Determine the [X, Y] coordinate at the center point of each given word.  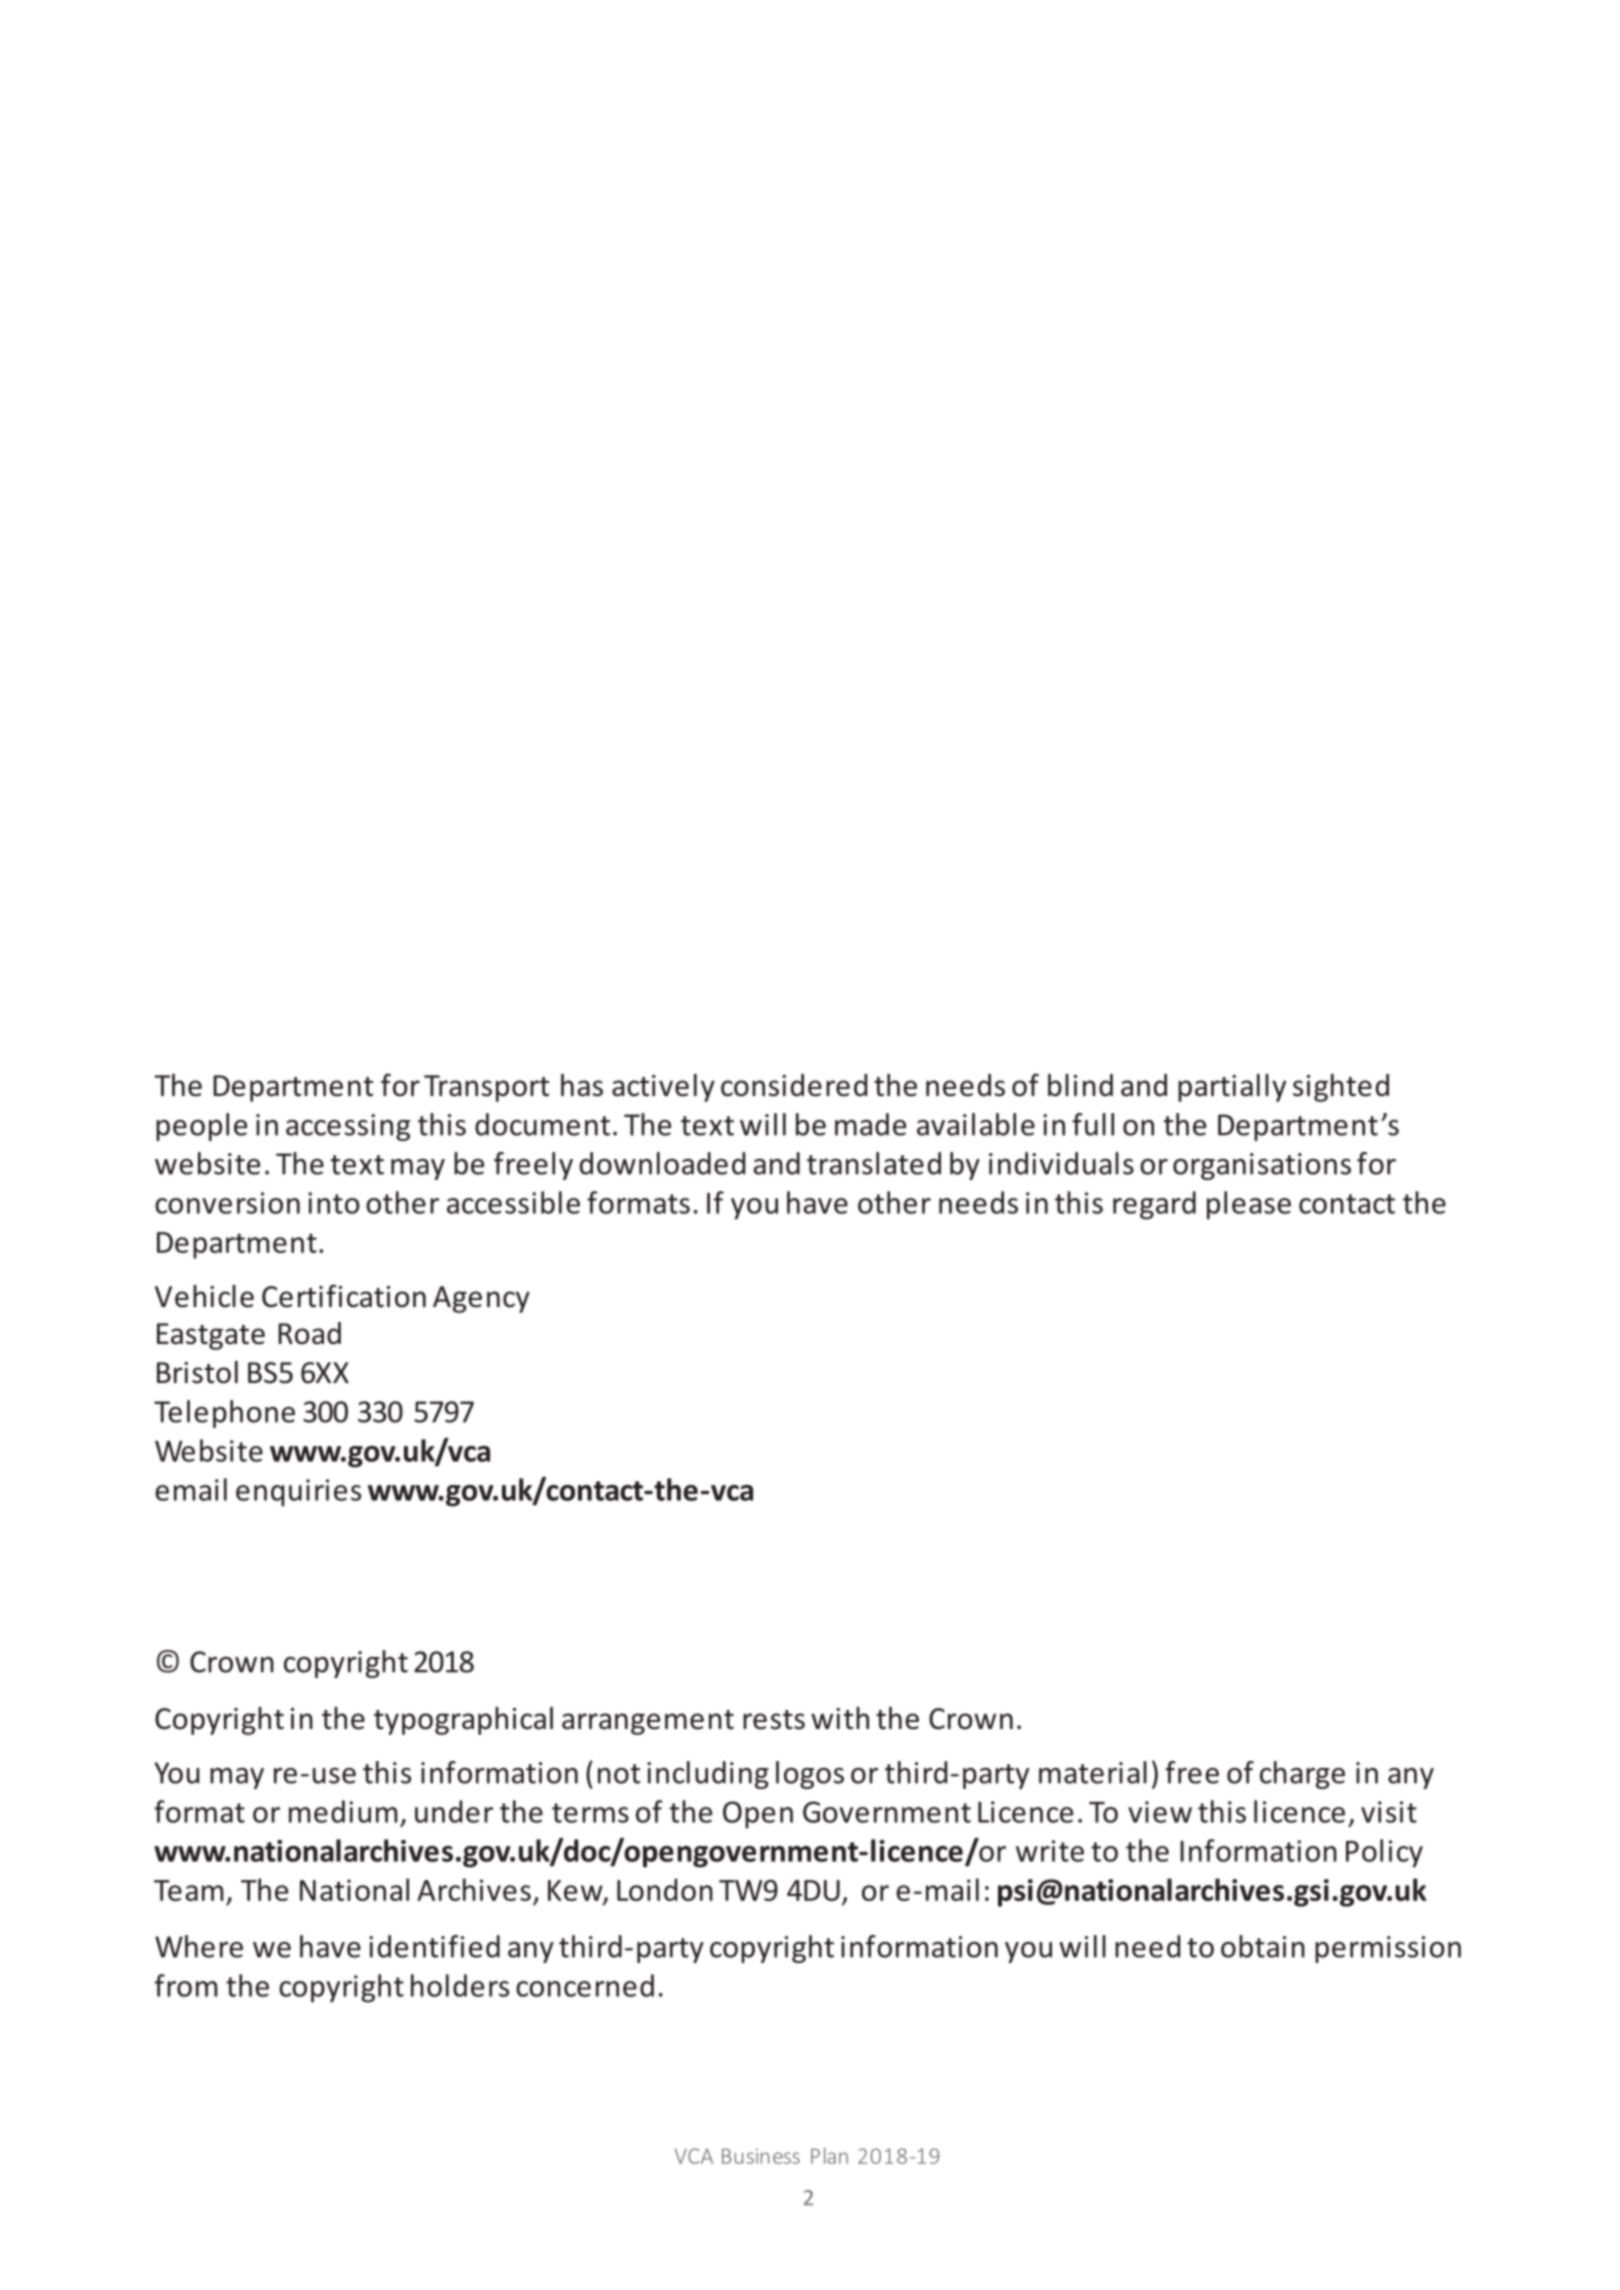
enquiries [298, 1493]
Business [761, 2156]
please [1249, 1205]
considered [794, 1085]
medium [343, 1811]
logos [810, 1775]
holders [460, 1985]
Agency [481, 1299]
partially [1232, 1088]
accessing [348, 1127]
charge [1302, 1775]
